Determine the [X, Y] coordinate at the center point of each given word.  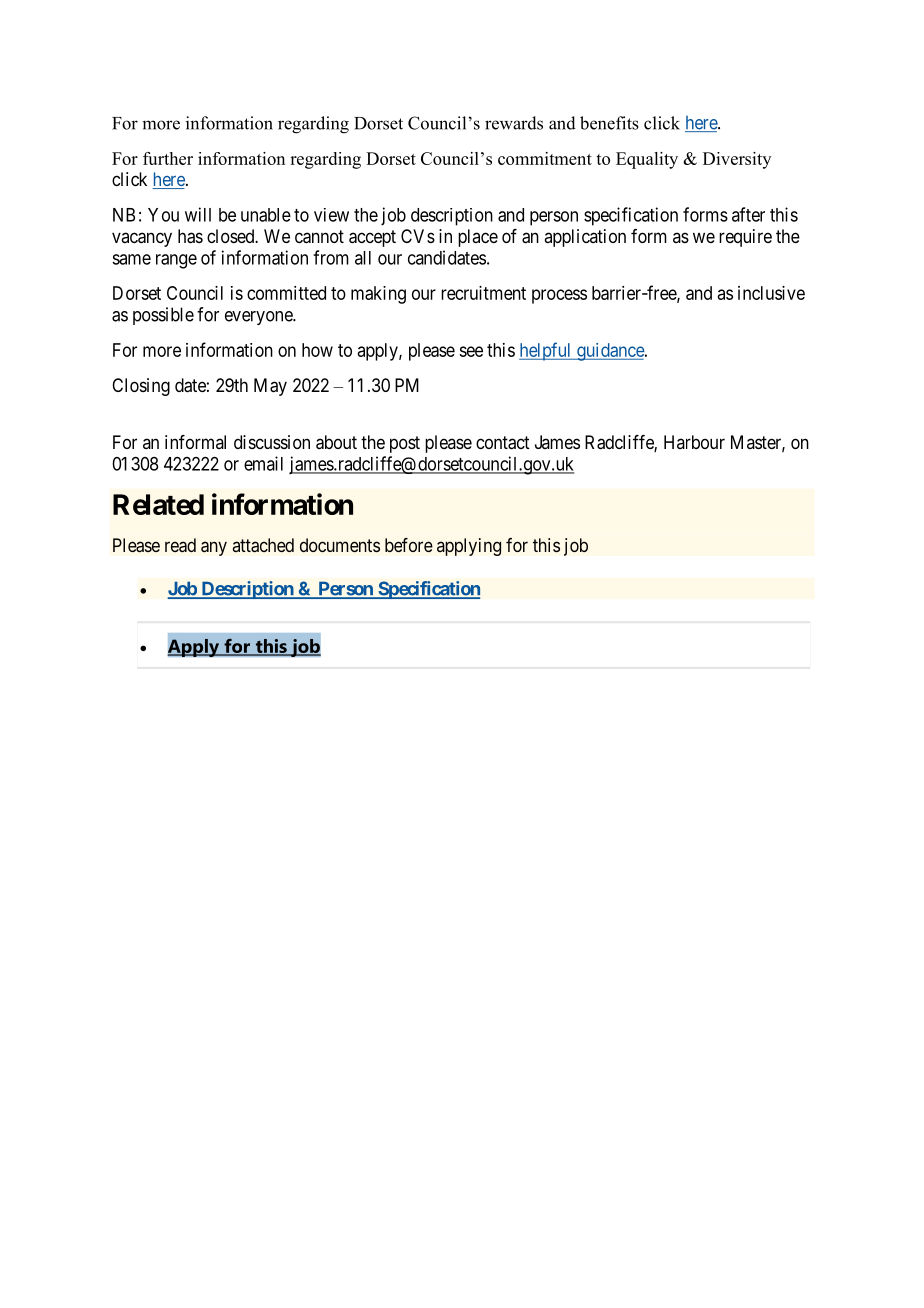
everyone [259, 318]
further [168, 158]
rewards [514, 123]
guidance [610, 352]
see [471, 351]
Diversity [737, 160]
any [214, 548]
